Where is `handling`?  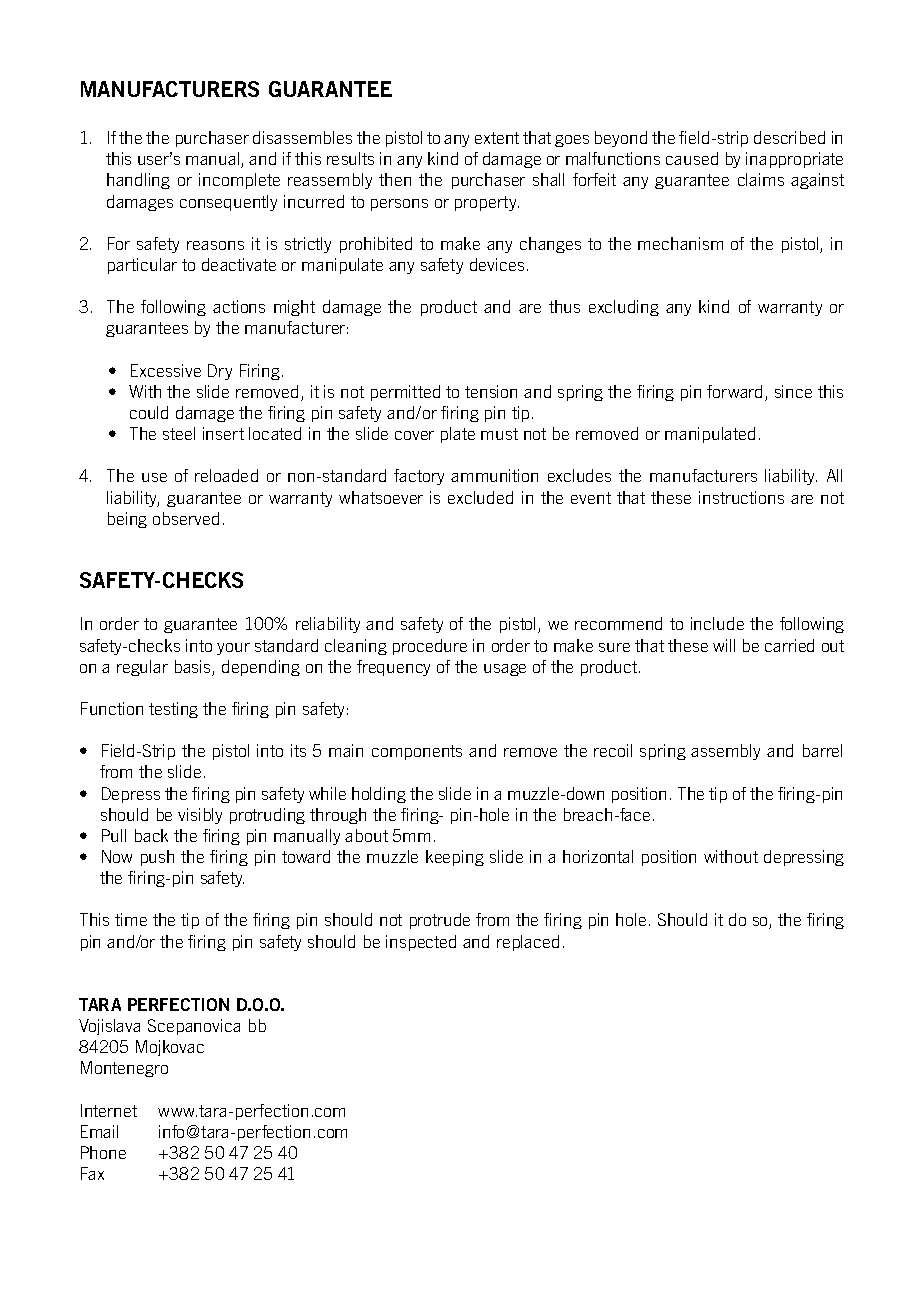 handling is located at coordinates (138, 181).
